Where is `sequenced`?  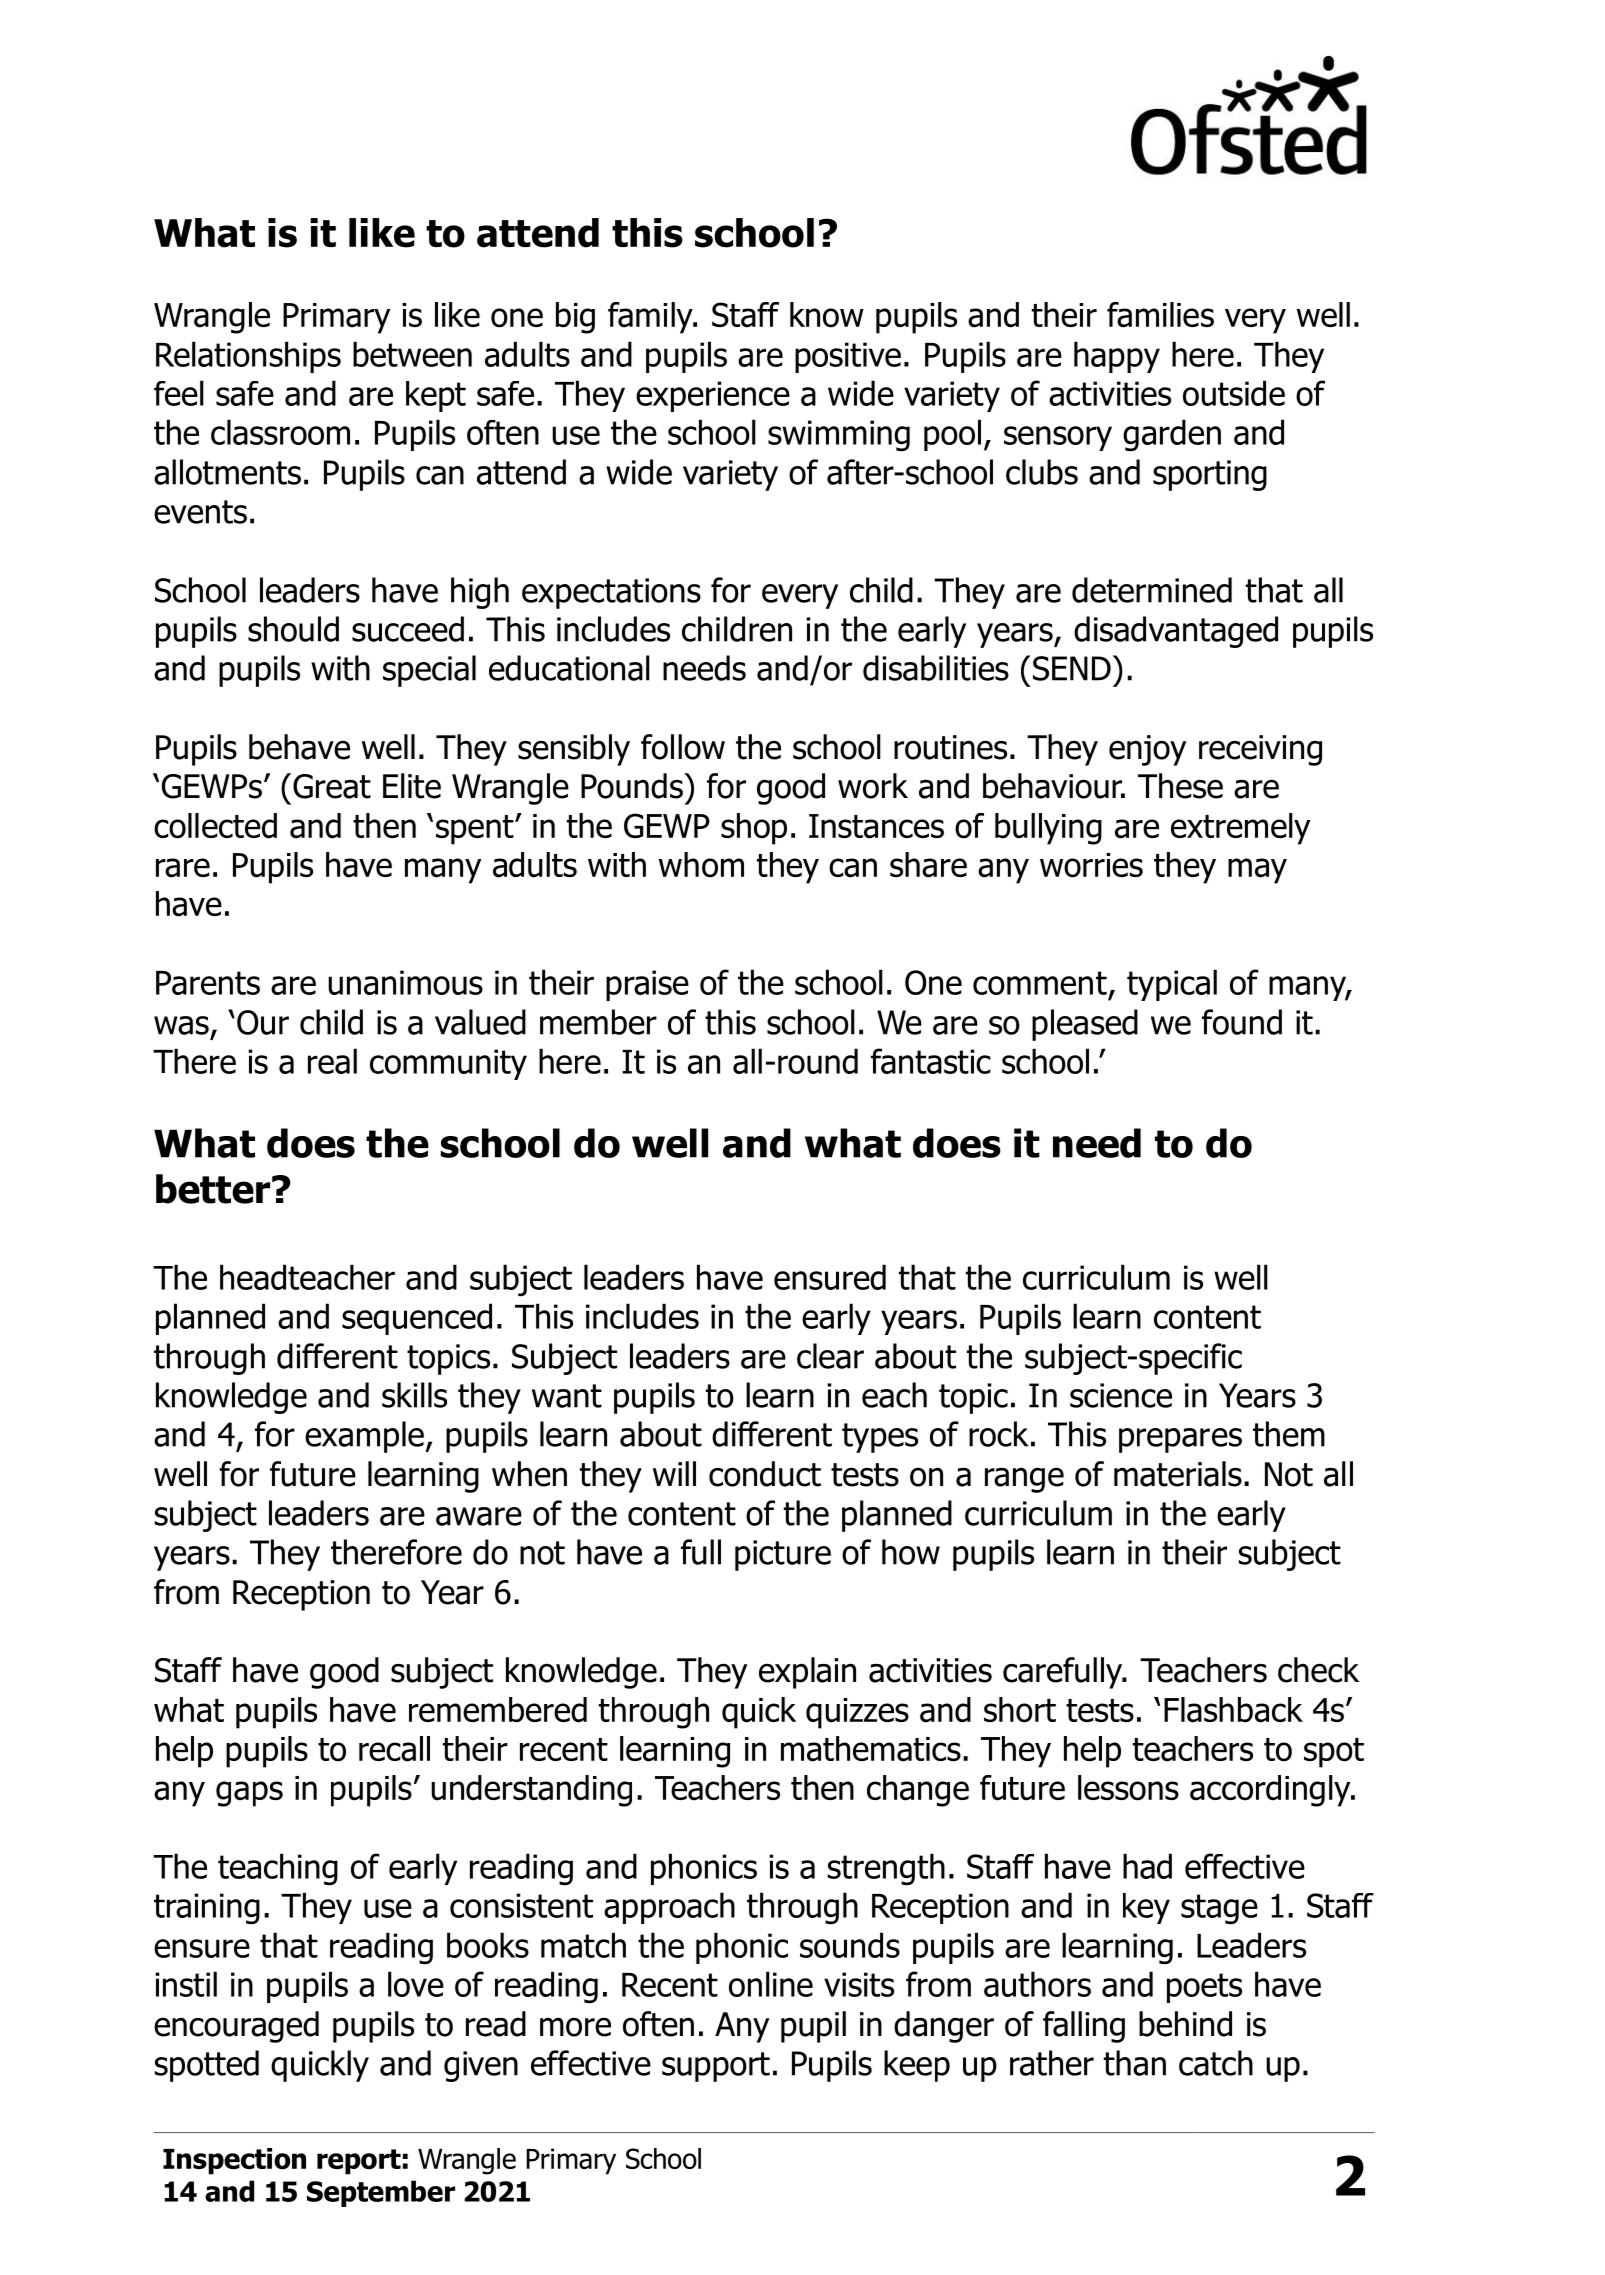
sequenced is located at coordinates (417, 1319).
